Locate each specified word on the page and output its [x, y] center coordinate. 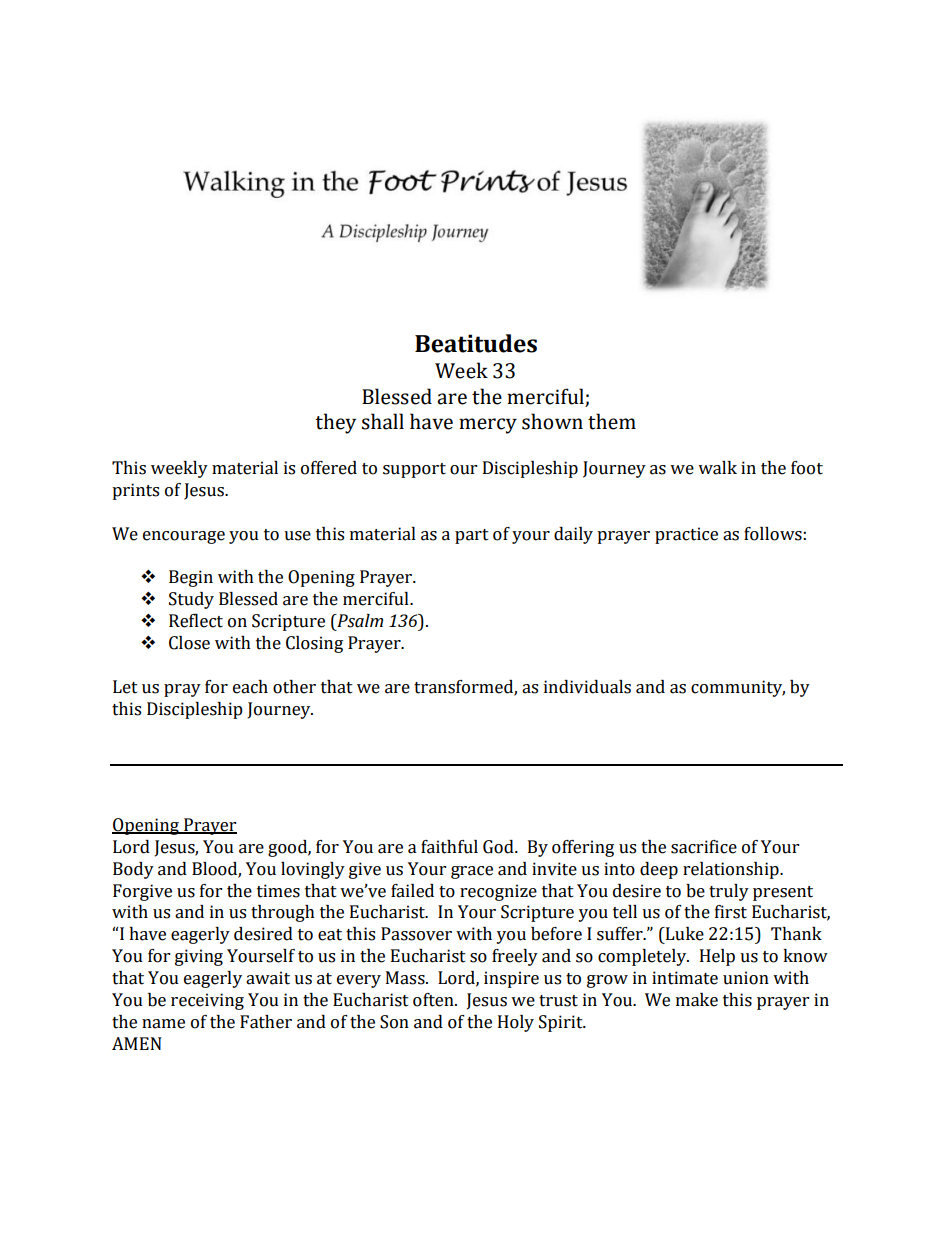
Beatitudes [476, 343]
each [250, 687]
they [335, 423]
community [738, 688]
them [612, 421]
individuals [587, 687]
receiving [207, 1001]
